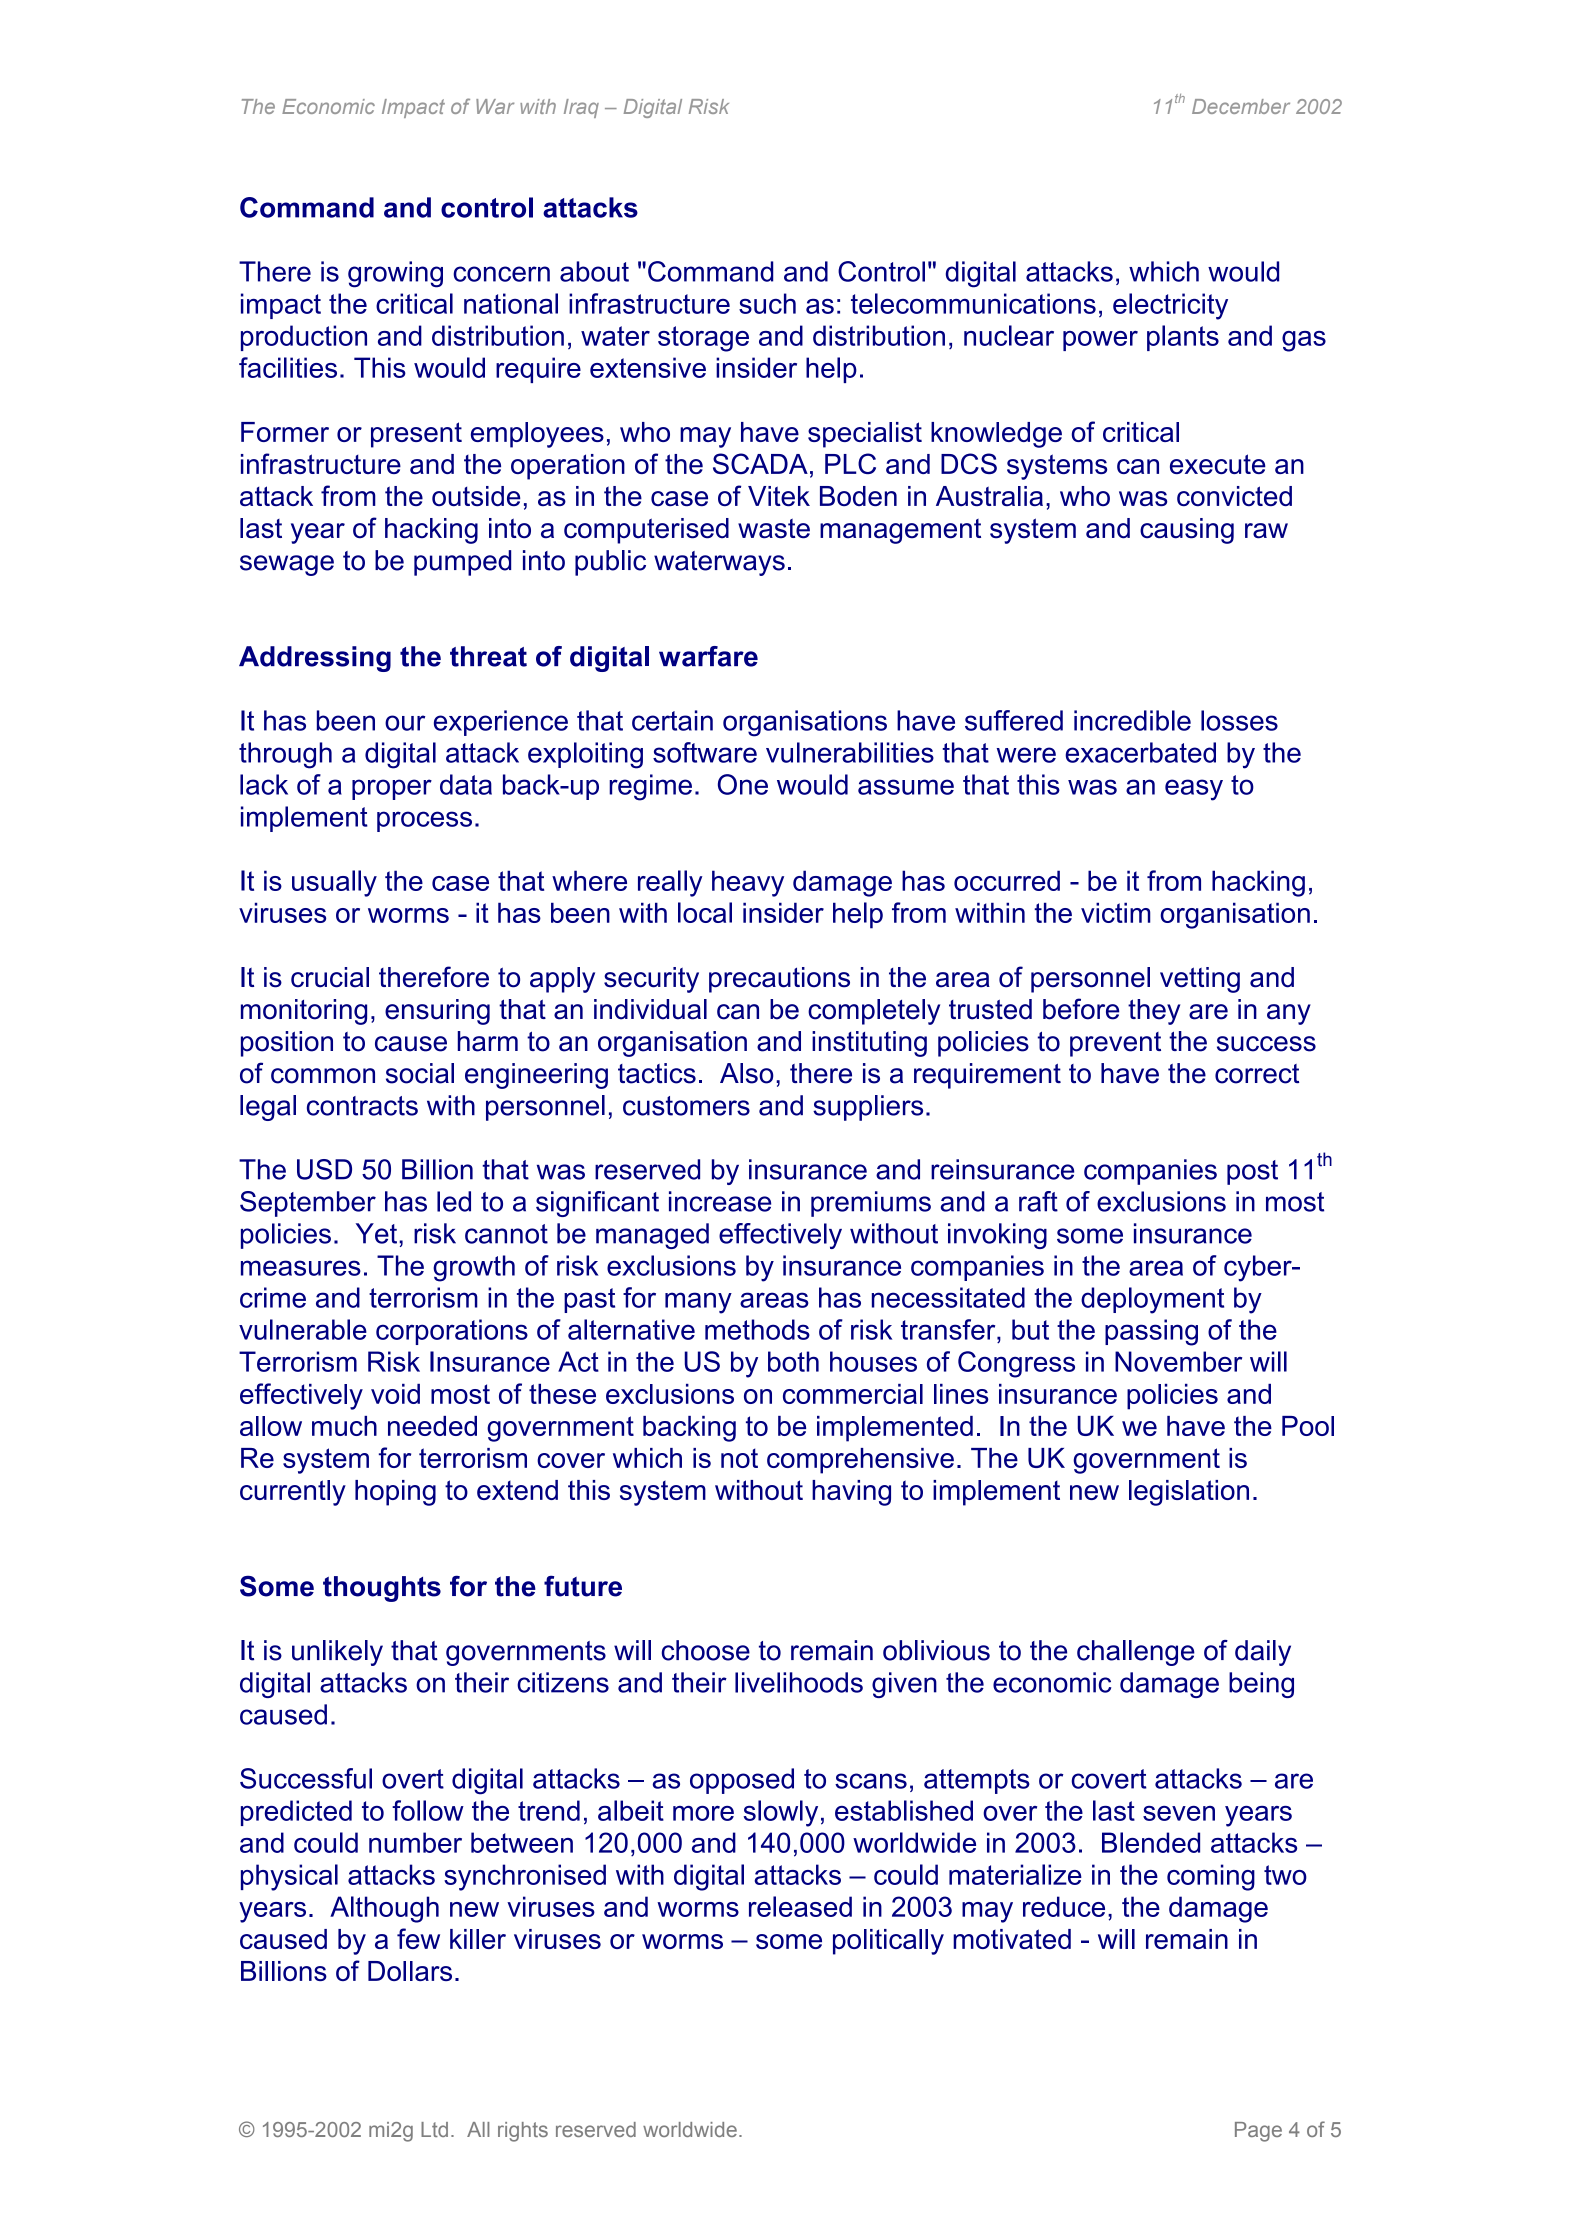  What do you see at coordinates (315, 659) in the image?
I see `Addressing` at bounding box center [315, 659].
